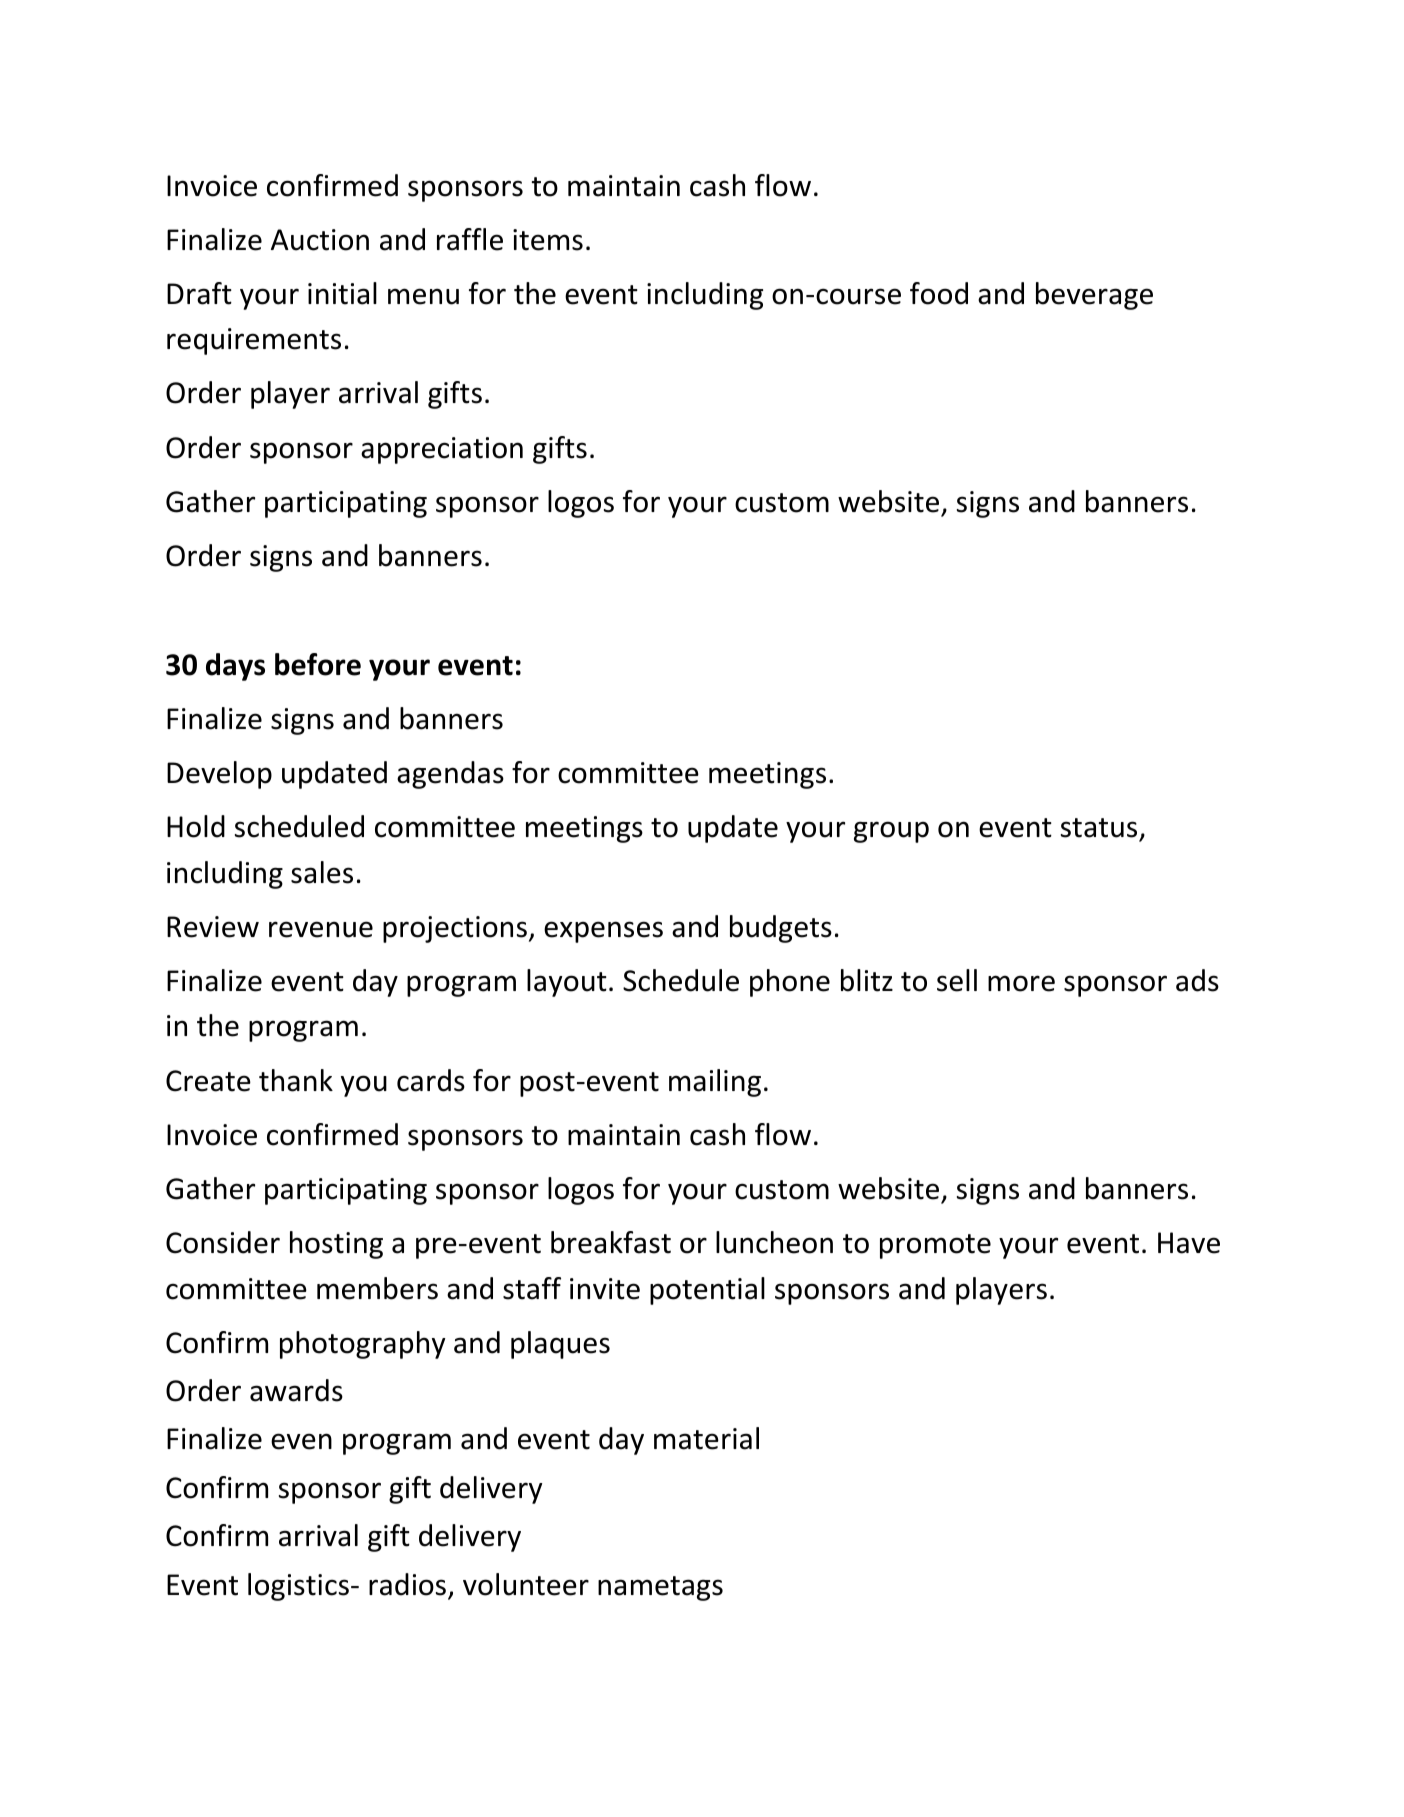 The image size is (1404, 1817). I want to click on thank, so click(296, 1080).
